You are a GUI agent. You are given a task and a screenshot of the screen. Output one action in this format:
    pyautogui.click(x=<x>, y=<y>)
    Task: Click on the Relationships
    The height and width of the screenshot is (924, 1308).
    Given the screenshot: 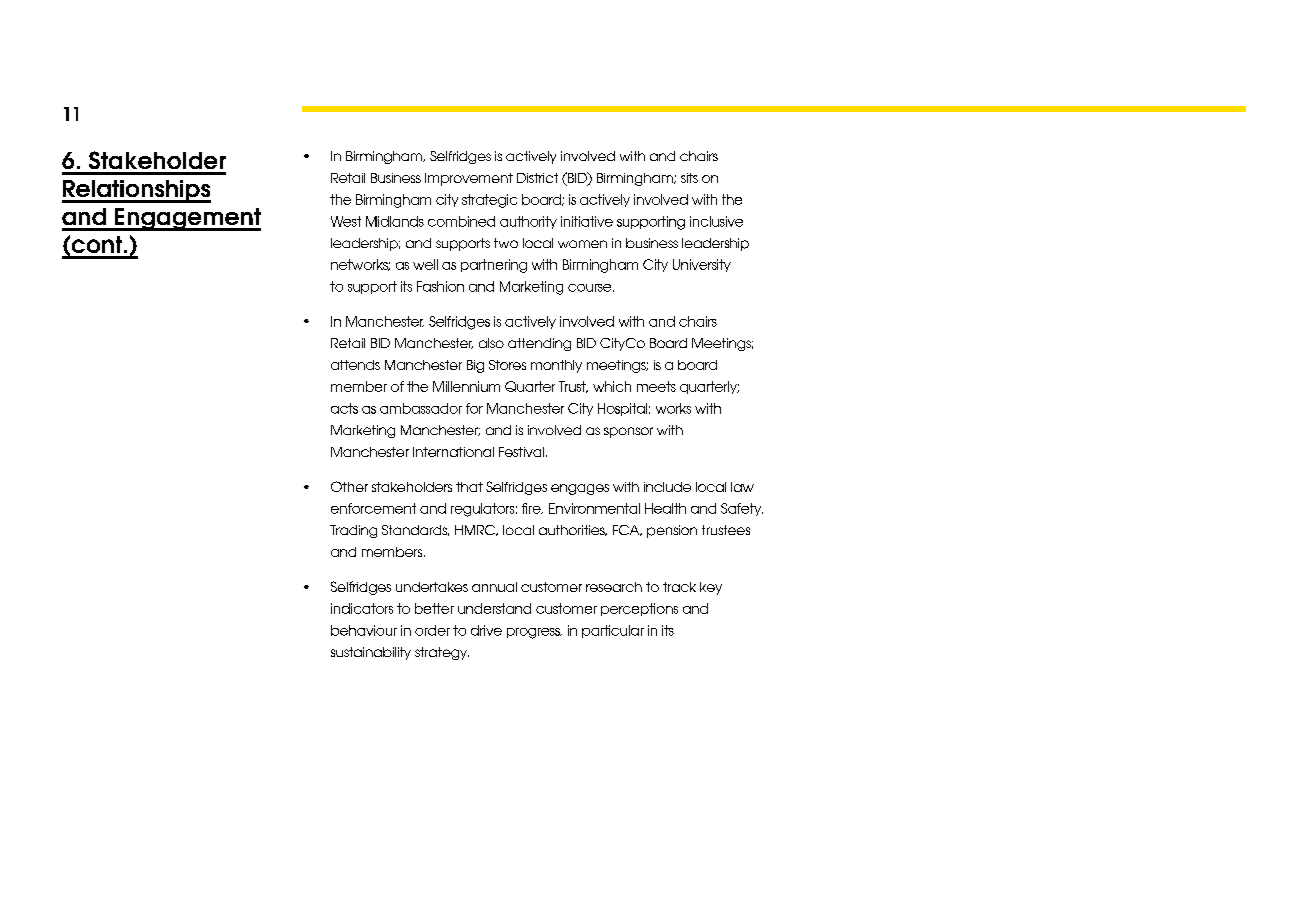 What is the action you would take?
    pyautogui.click(x=136, y=191)
